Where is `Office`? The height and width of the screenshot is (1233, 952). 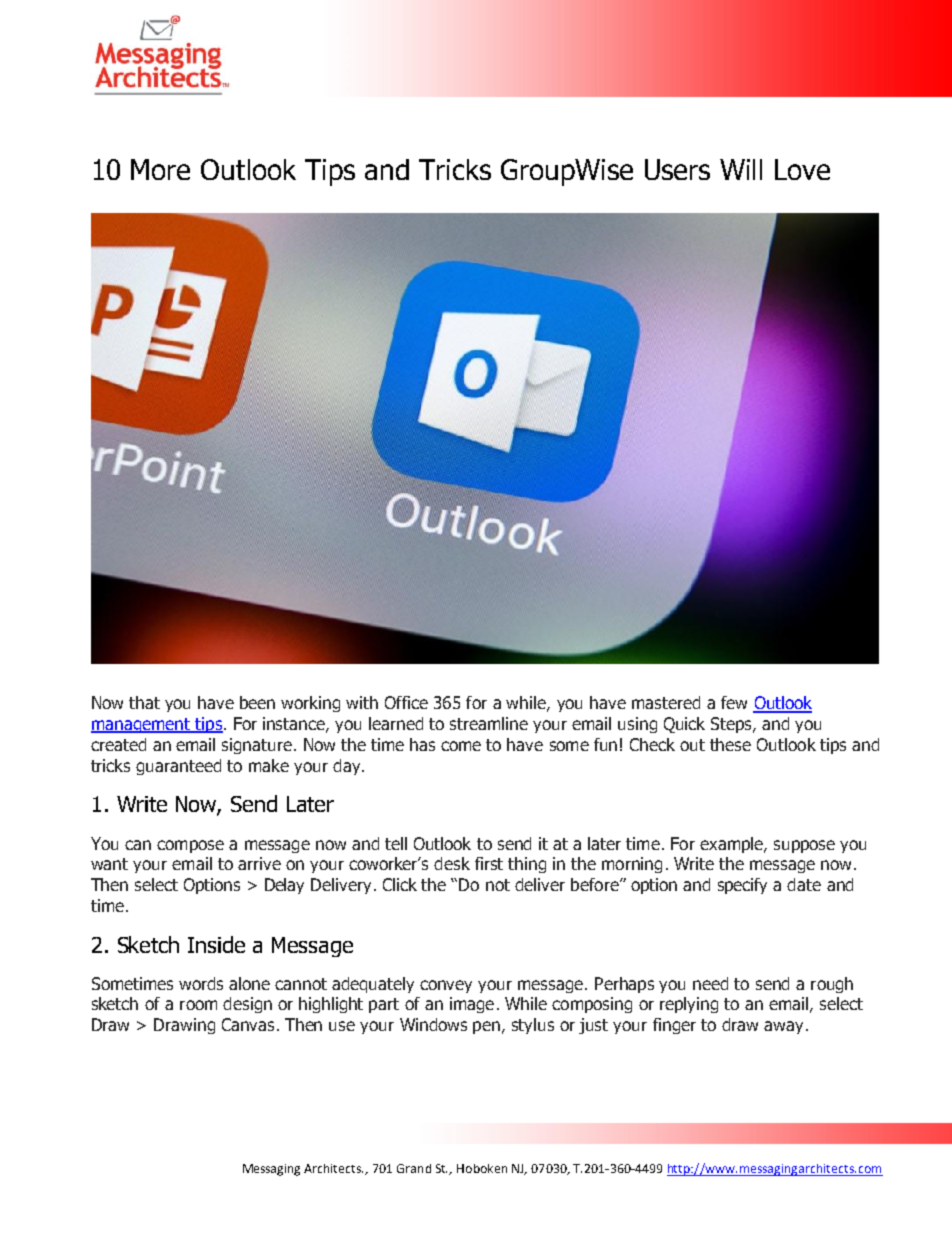 Office is located at coordinates (406, 702).
